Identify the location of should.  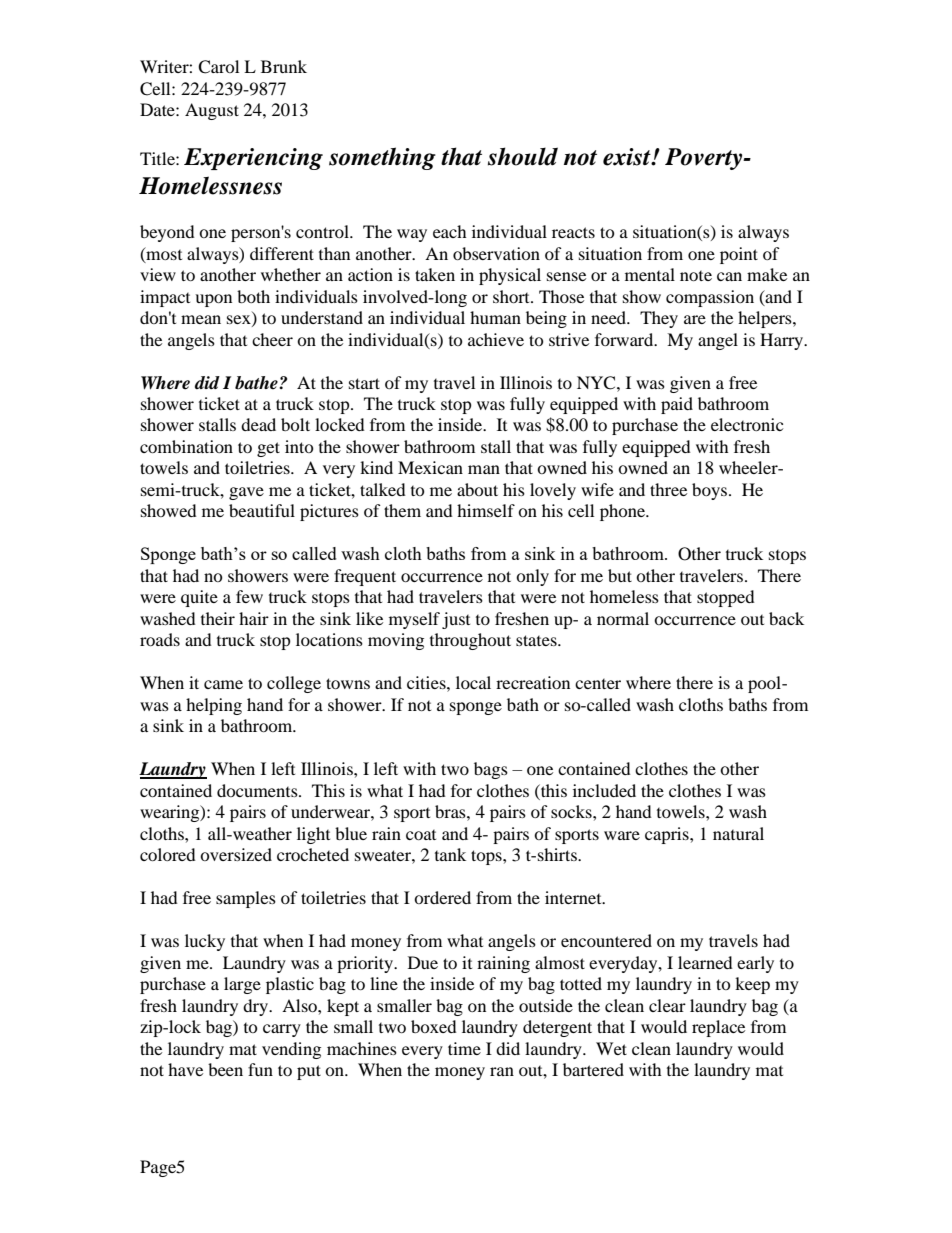
(523, 156).
